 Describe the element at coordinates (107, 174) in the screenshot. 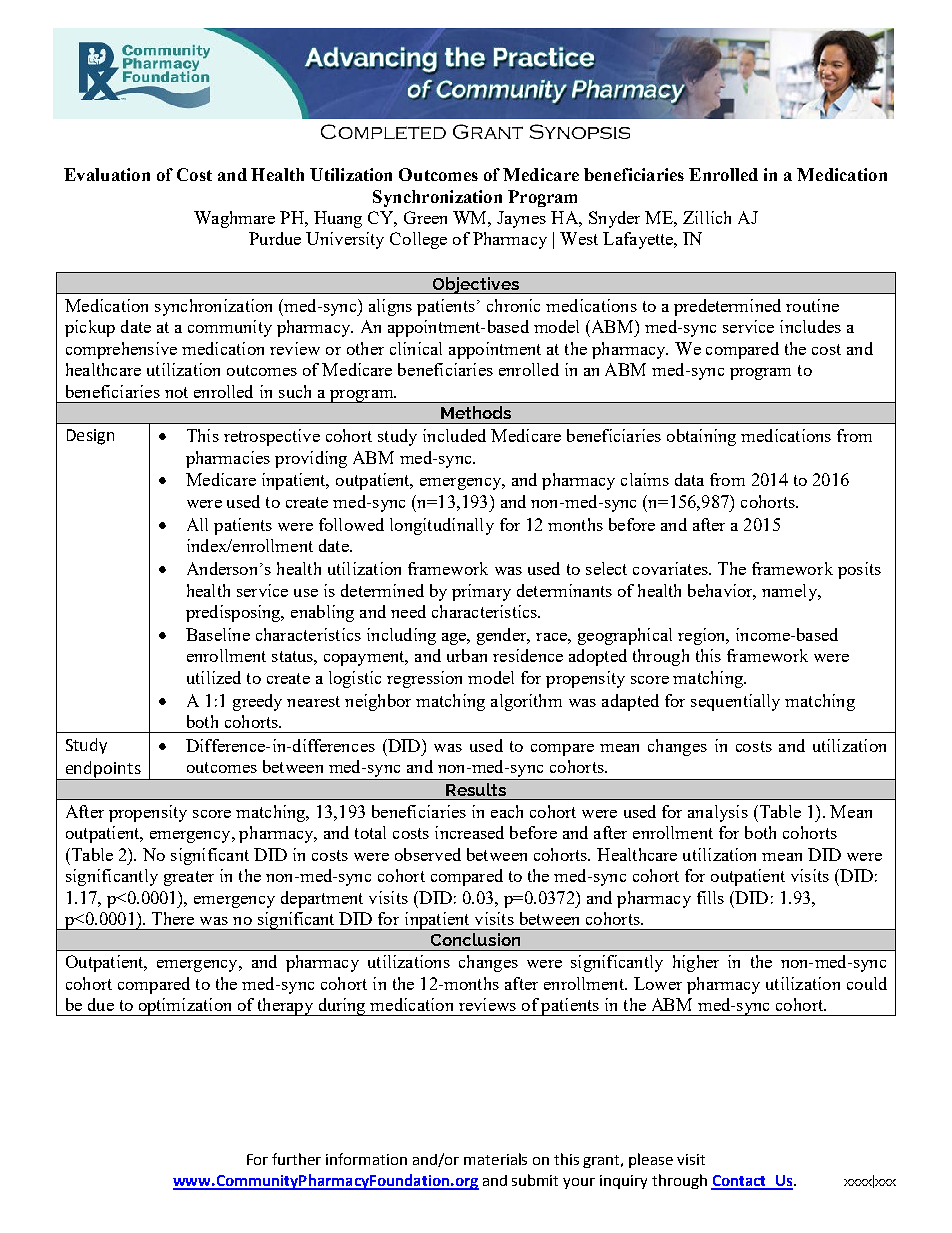

I see `Evaluation` at that location.
